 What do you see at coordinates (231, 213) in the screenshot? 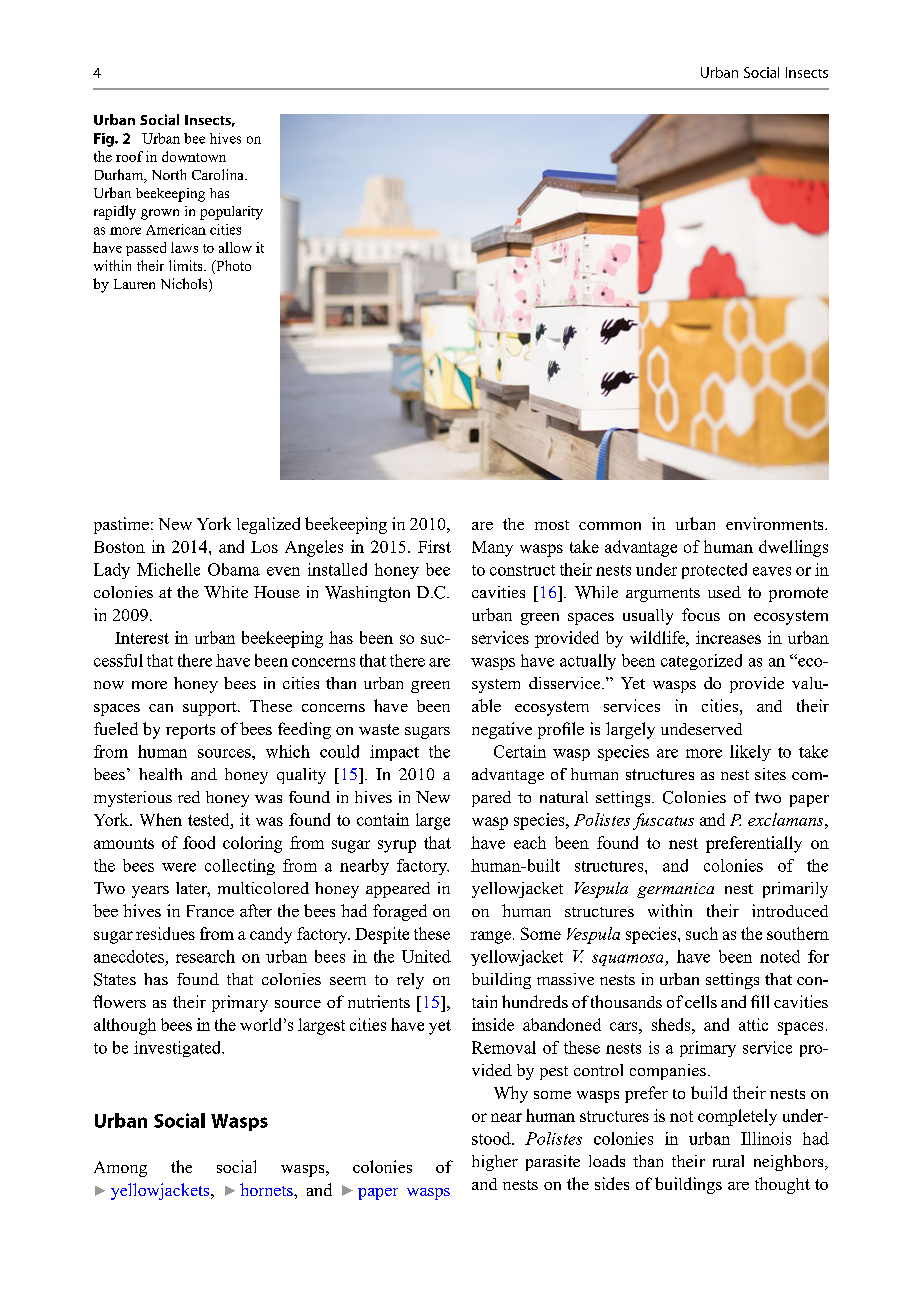
I see `popularity` at bounding box center [231, 213].
